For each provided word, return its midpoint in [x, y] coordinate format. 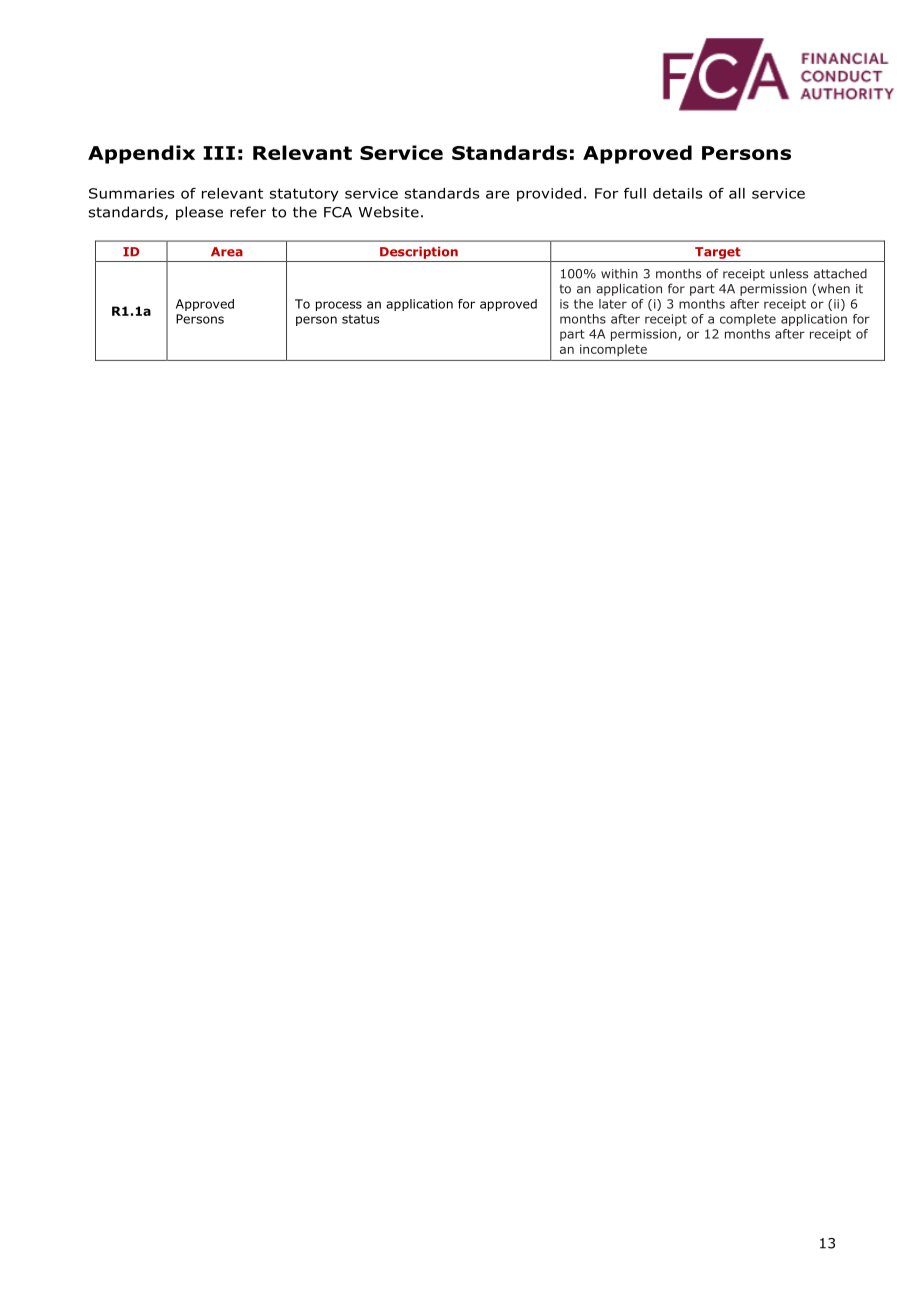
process [339, 306]
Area [227, 252]
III [219, 153]
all [737, 193]
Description [419, 253]
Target [718, 253]
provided [549, 195]
